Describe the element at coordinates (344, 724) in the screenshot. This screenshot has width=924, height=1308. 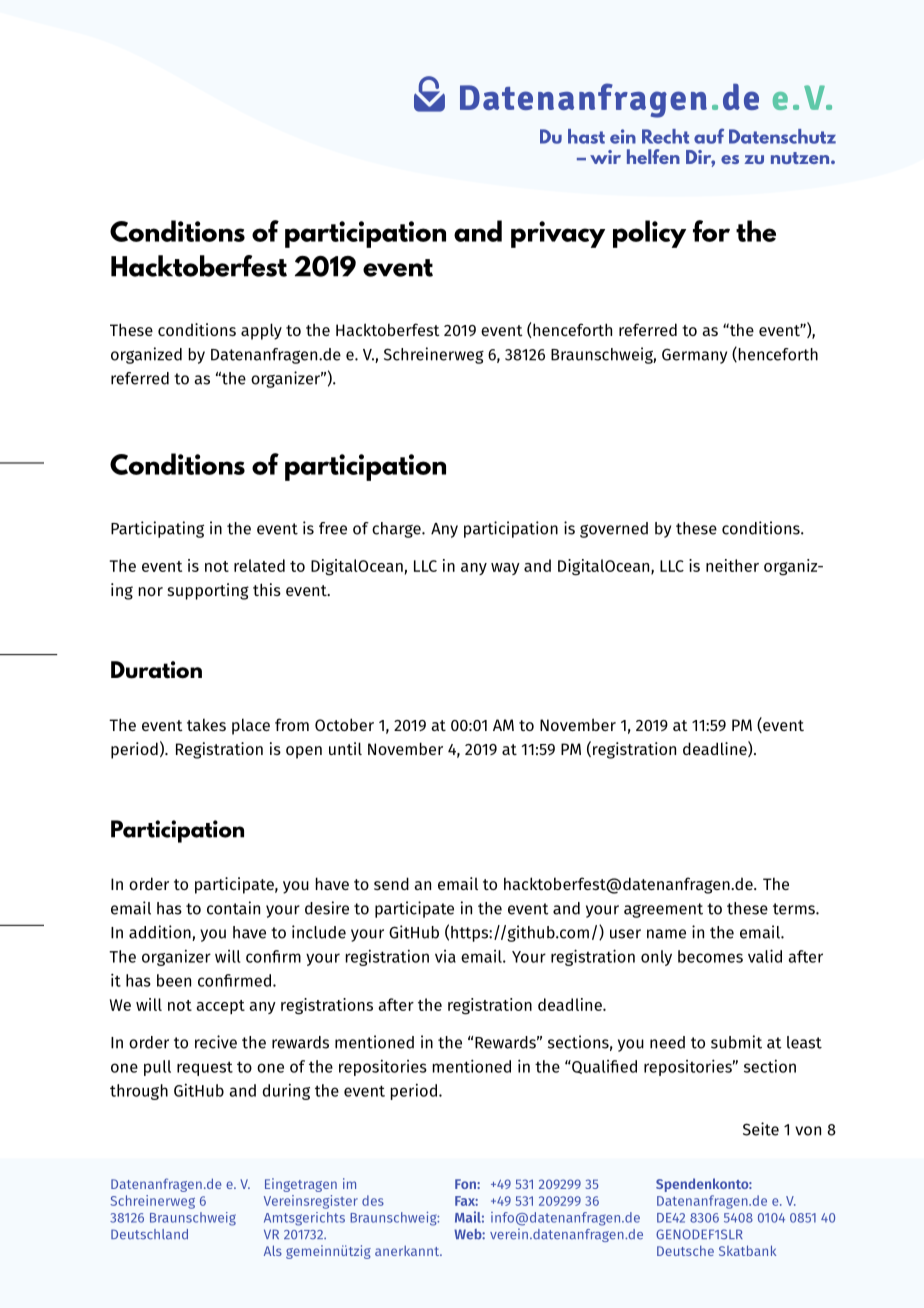
I see `October` at that location.
